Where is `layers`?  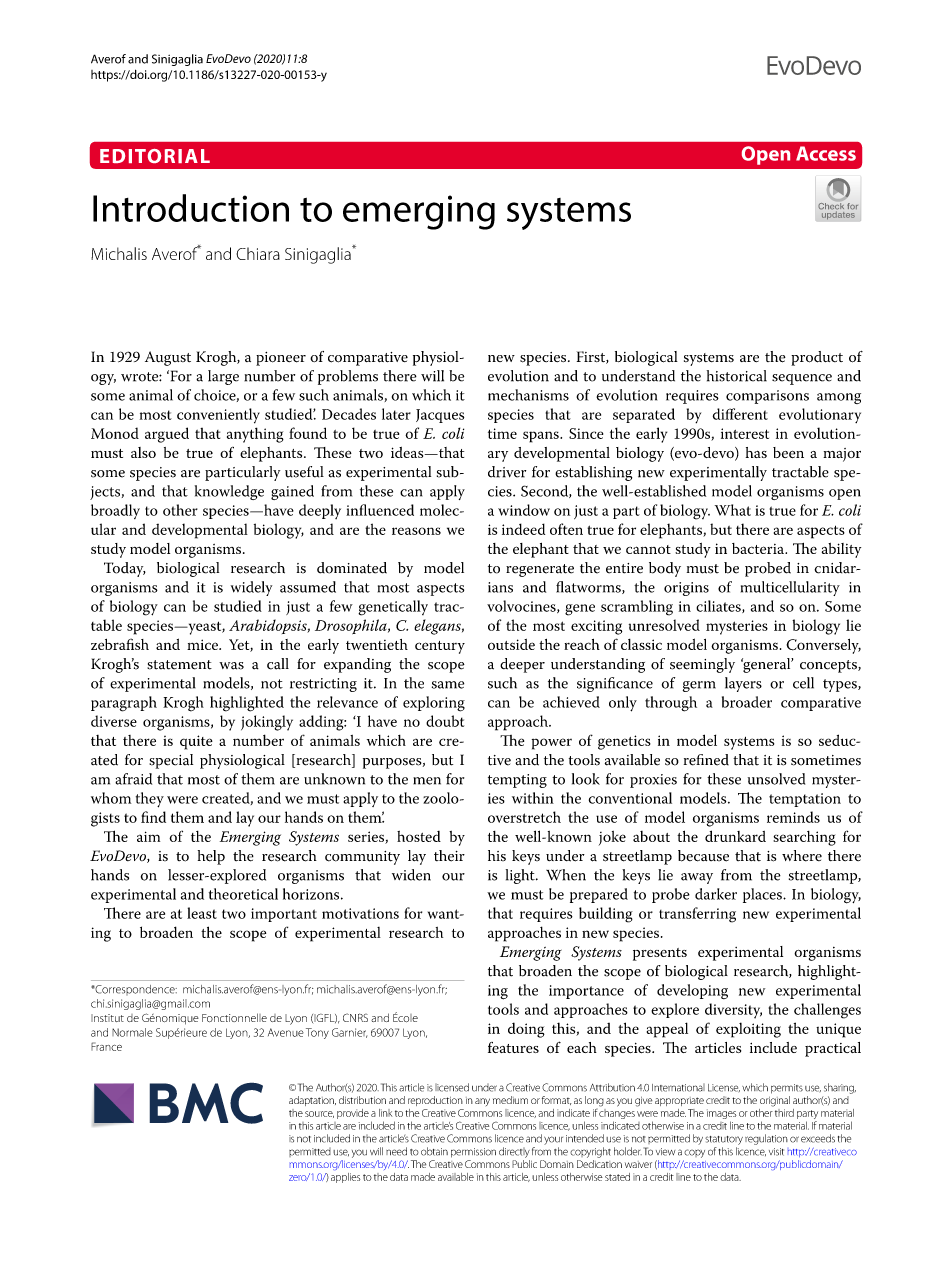 layers is located at coordinates (743, 684).
